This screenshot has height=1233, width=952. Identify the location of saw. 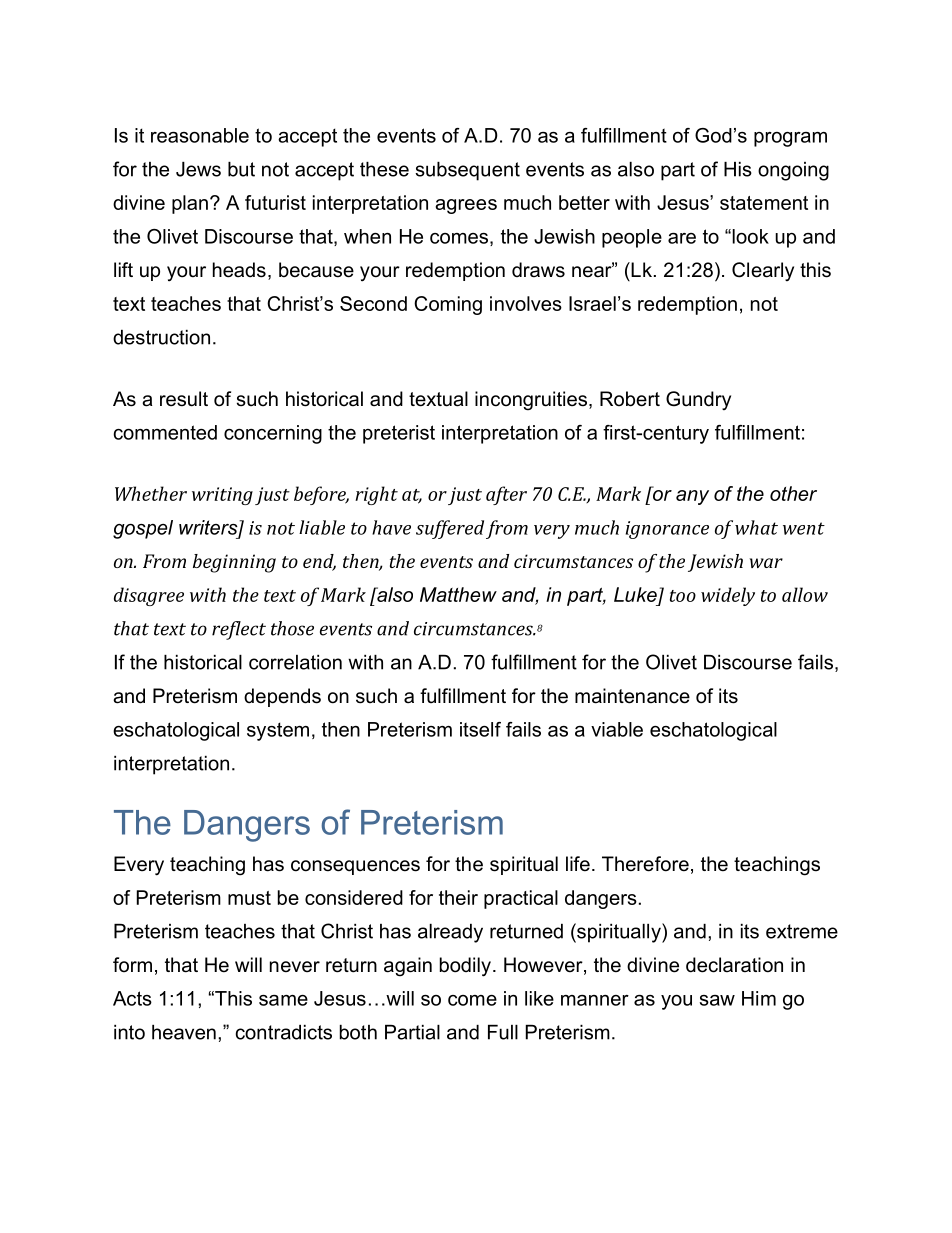
(717, 1000).
